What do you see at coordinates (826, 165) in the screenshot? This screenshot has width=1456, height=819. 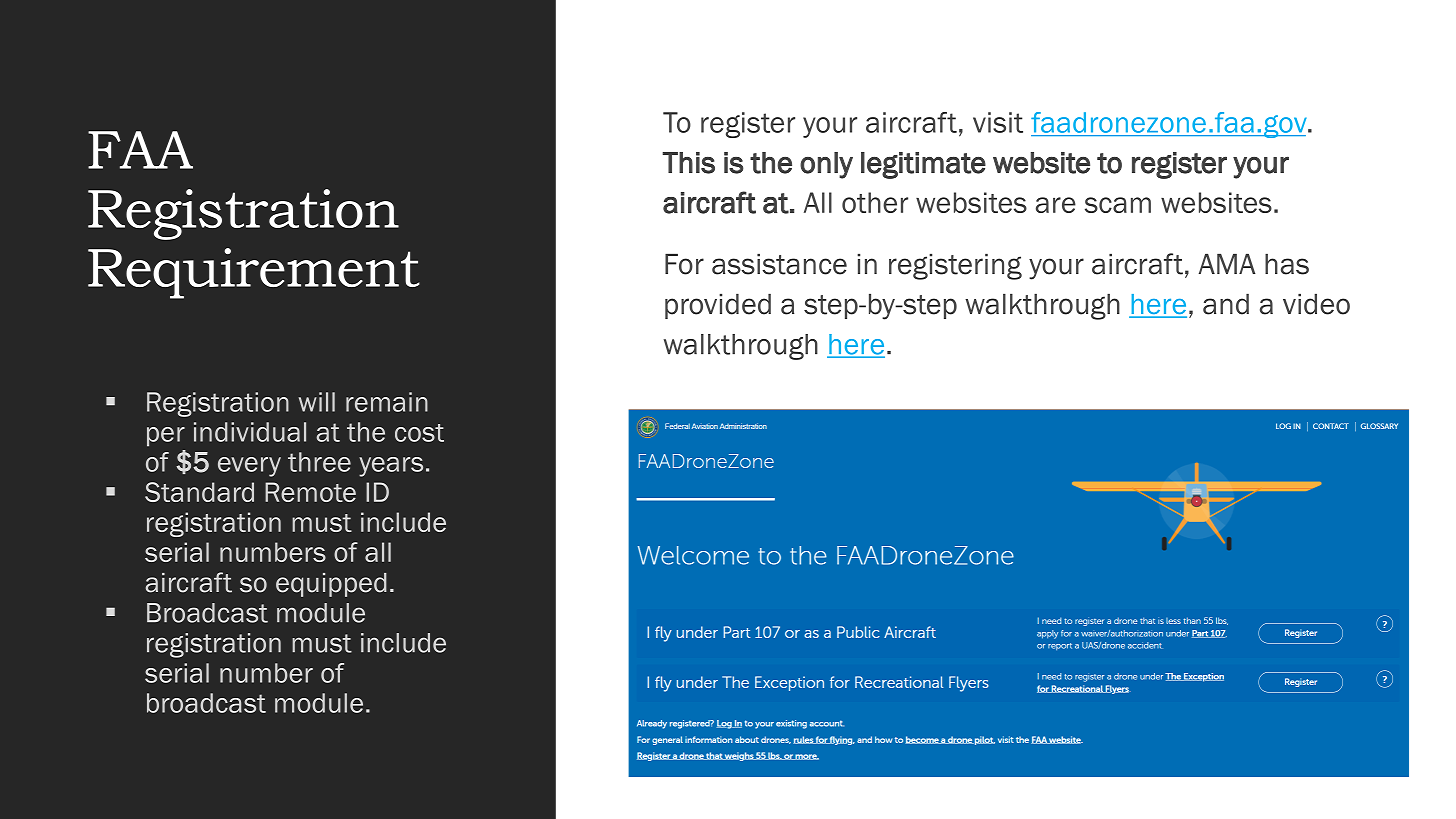 I see `only` at bounding box center [826, 165].
